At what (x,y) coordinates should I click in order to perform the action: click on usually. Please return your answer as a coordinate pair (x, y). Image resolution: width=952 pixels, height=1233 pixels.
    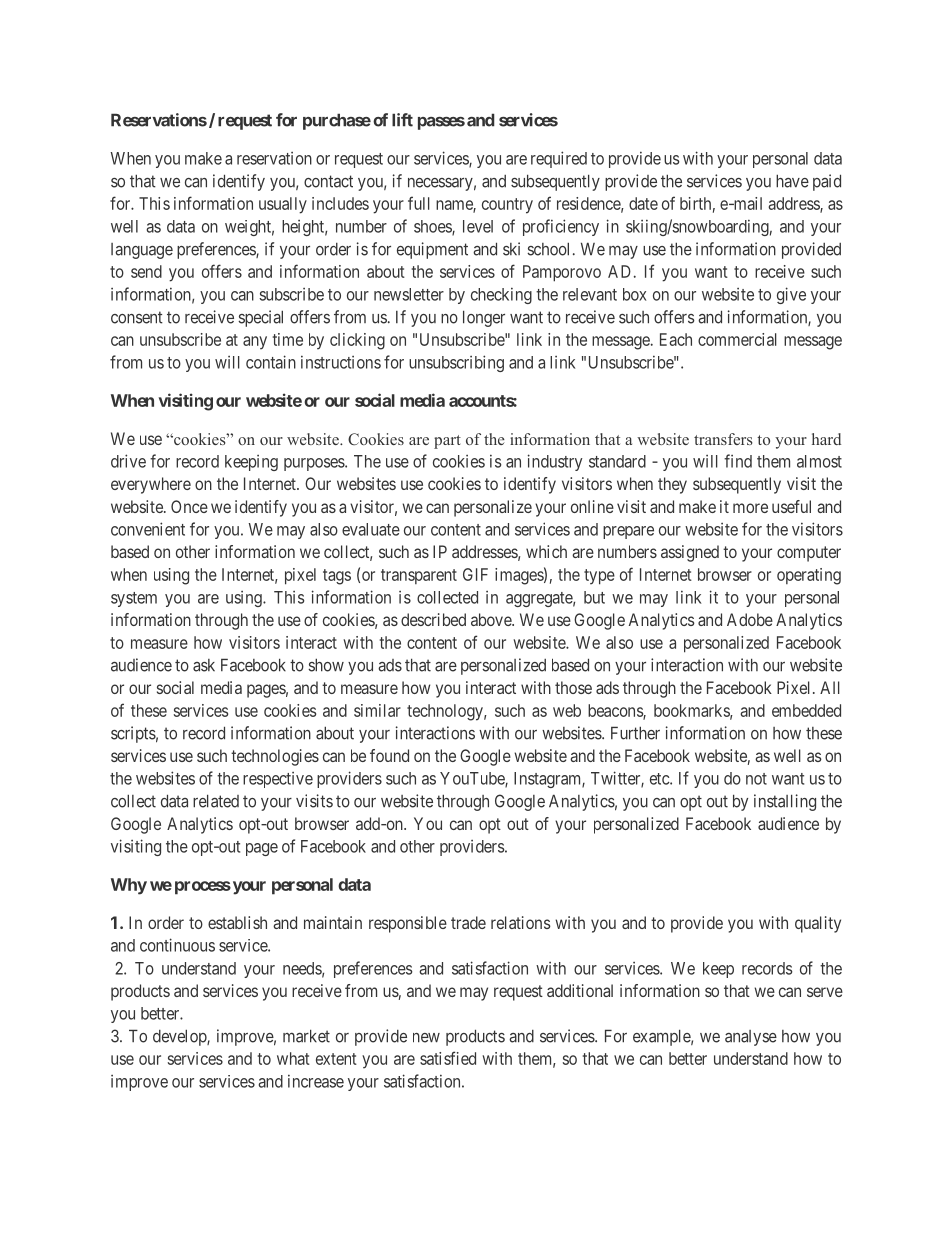
    Looking at the image, I should click on (283, 205).
